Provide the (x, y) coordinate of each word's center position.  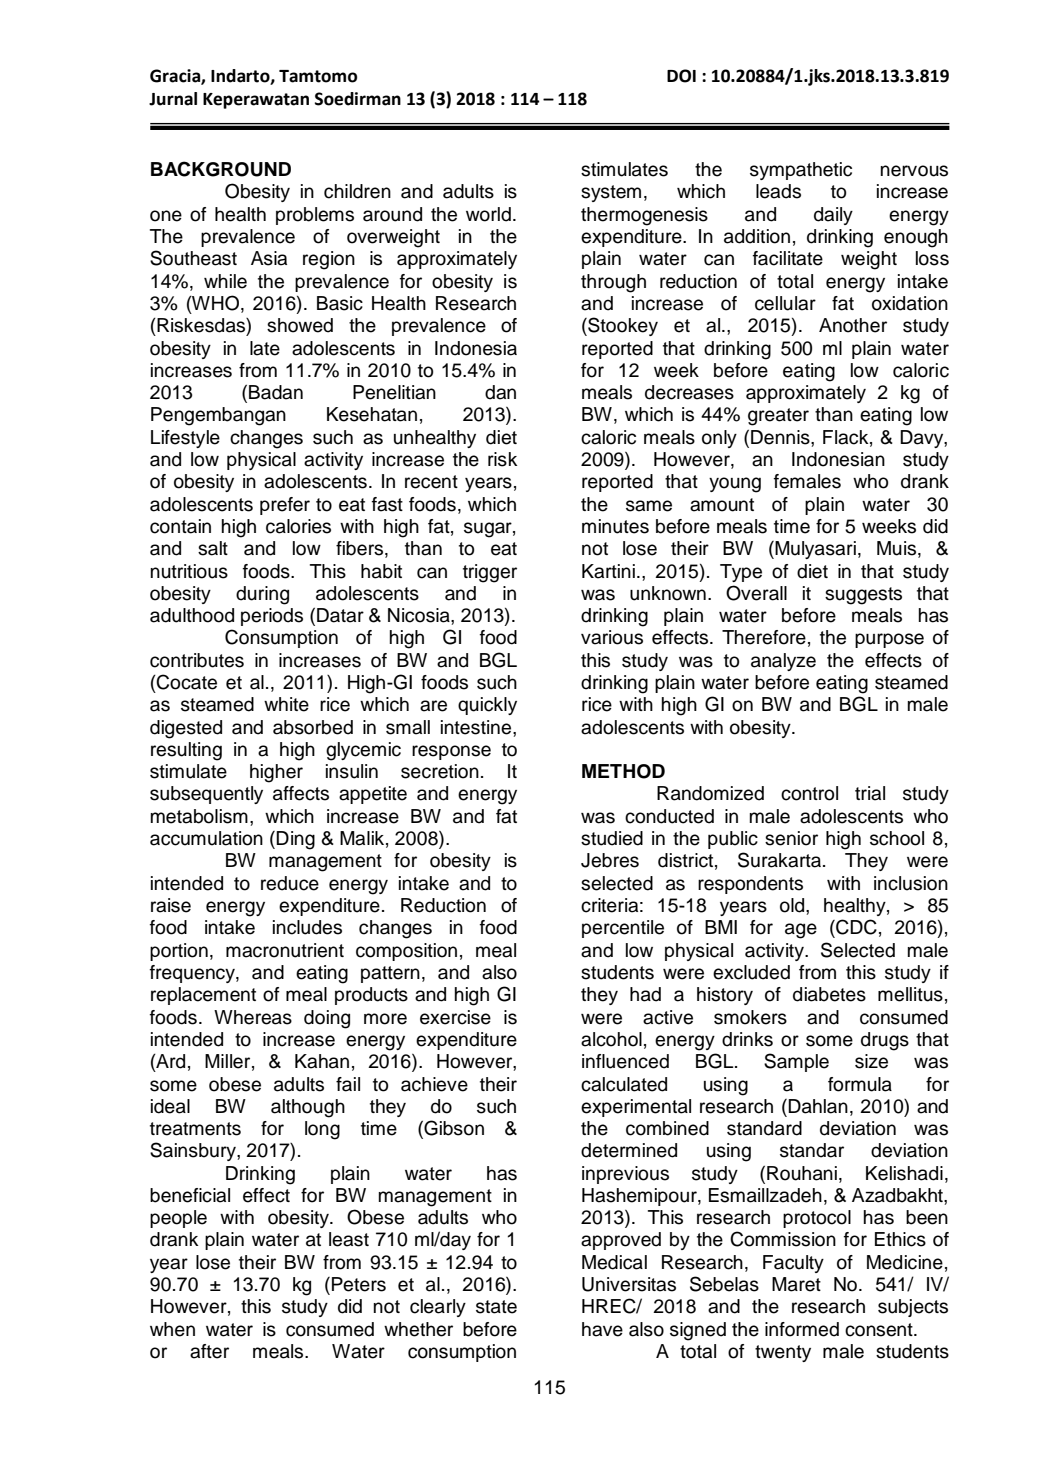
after (209, 1351)
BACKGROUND (221, 169)
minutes (615, 526)
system (611, 193)
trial (870, 793)
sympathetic (801, 171)
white (286, 704)
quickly (487, 706)
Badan (276, 392)
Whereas (253, 1017)
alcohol (611, 1039)
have (602, 1329)
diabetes (829, 994)
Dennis (781, 437)
